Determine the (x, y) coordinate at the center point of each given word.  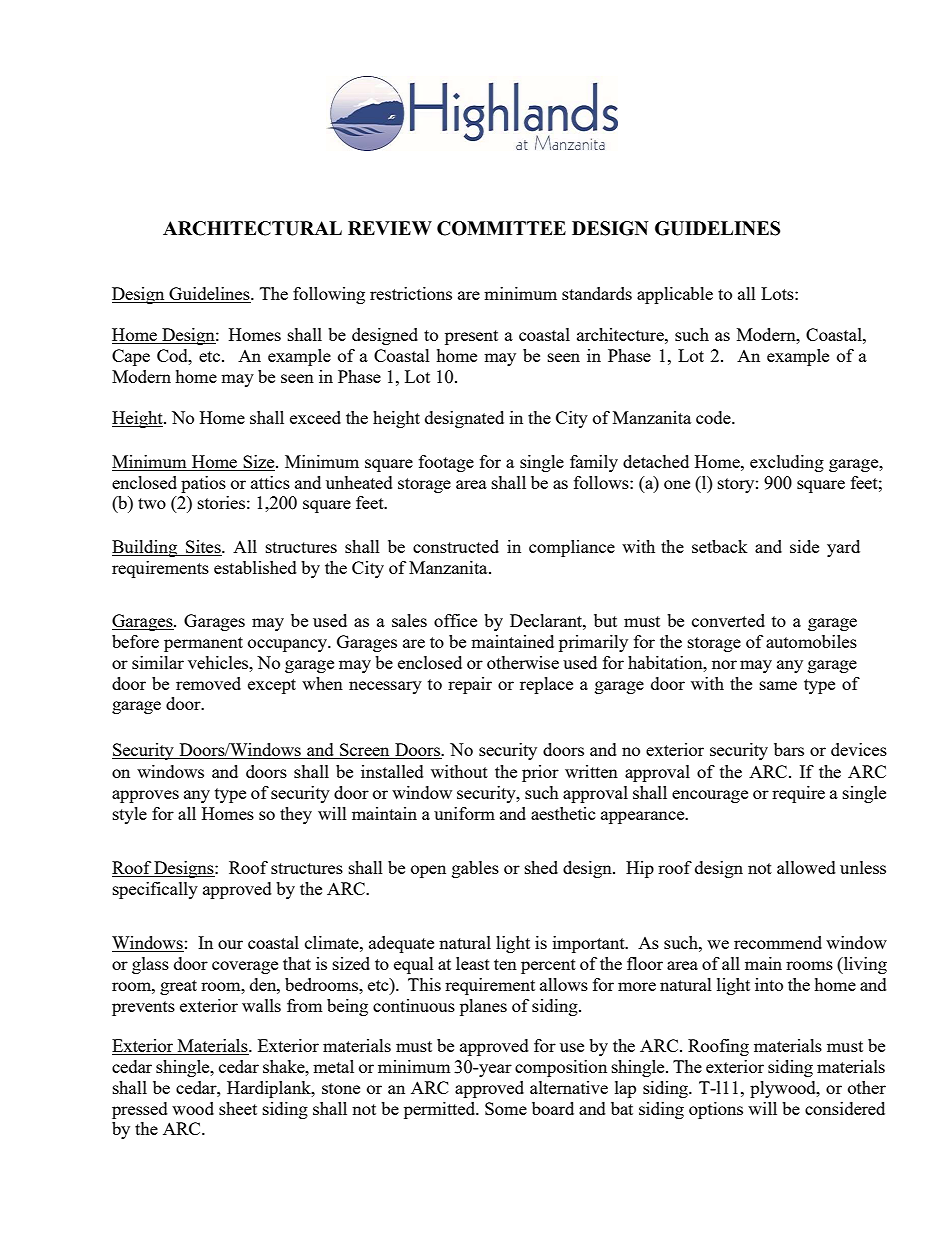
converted (728, 620)
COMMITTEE (501, 228)
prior (540, 773)
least (473, 963)
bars (789, 749)
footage (446, 463)
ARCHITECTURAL (252, 228)
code (714, 417)
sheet (238, 1108)
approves (145, 796)
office (455, 620)
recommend (778, 942)
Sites (203, 548)
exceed (315, 417)
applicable (675, 295)
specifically (155, 890)
